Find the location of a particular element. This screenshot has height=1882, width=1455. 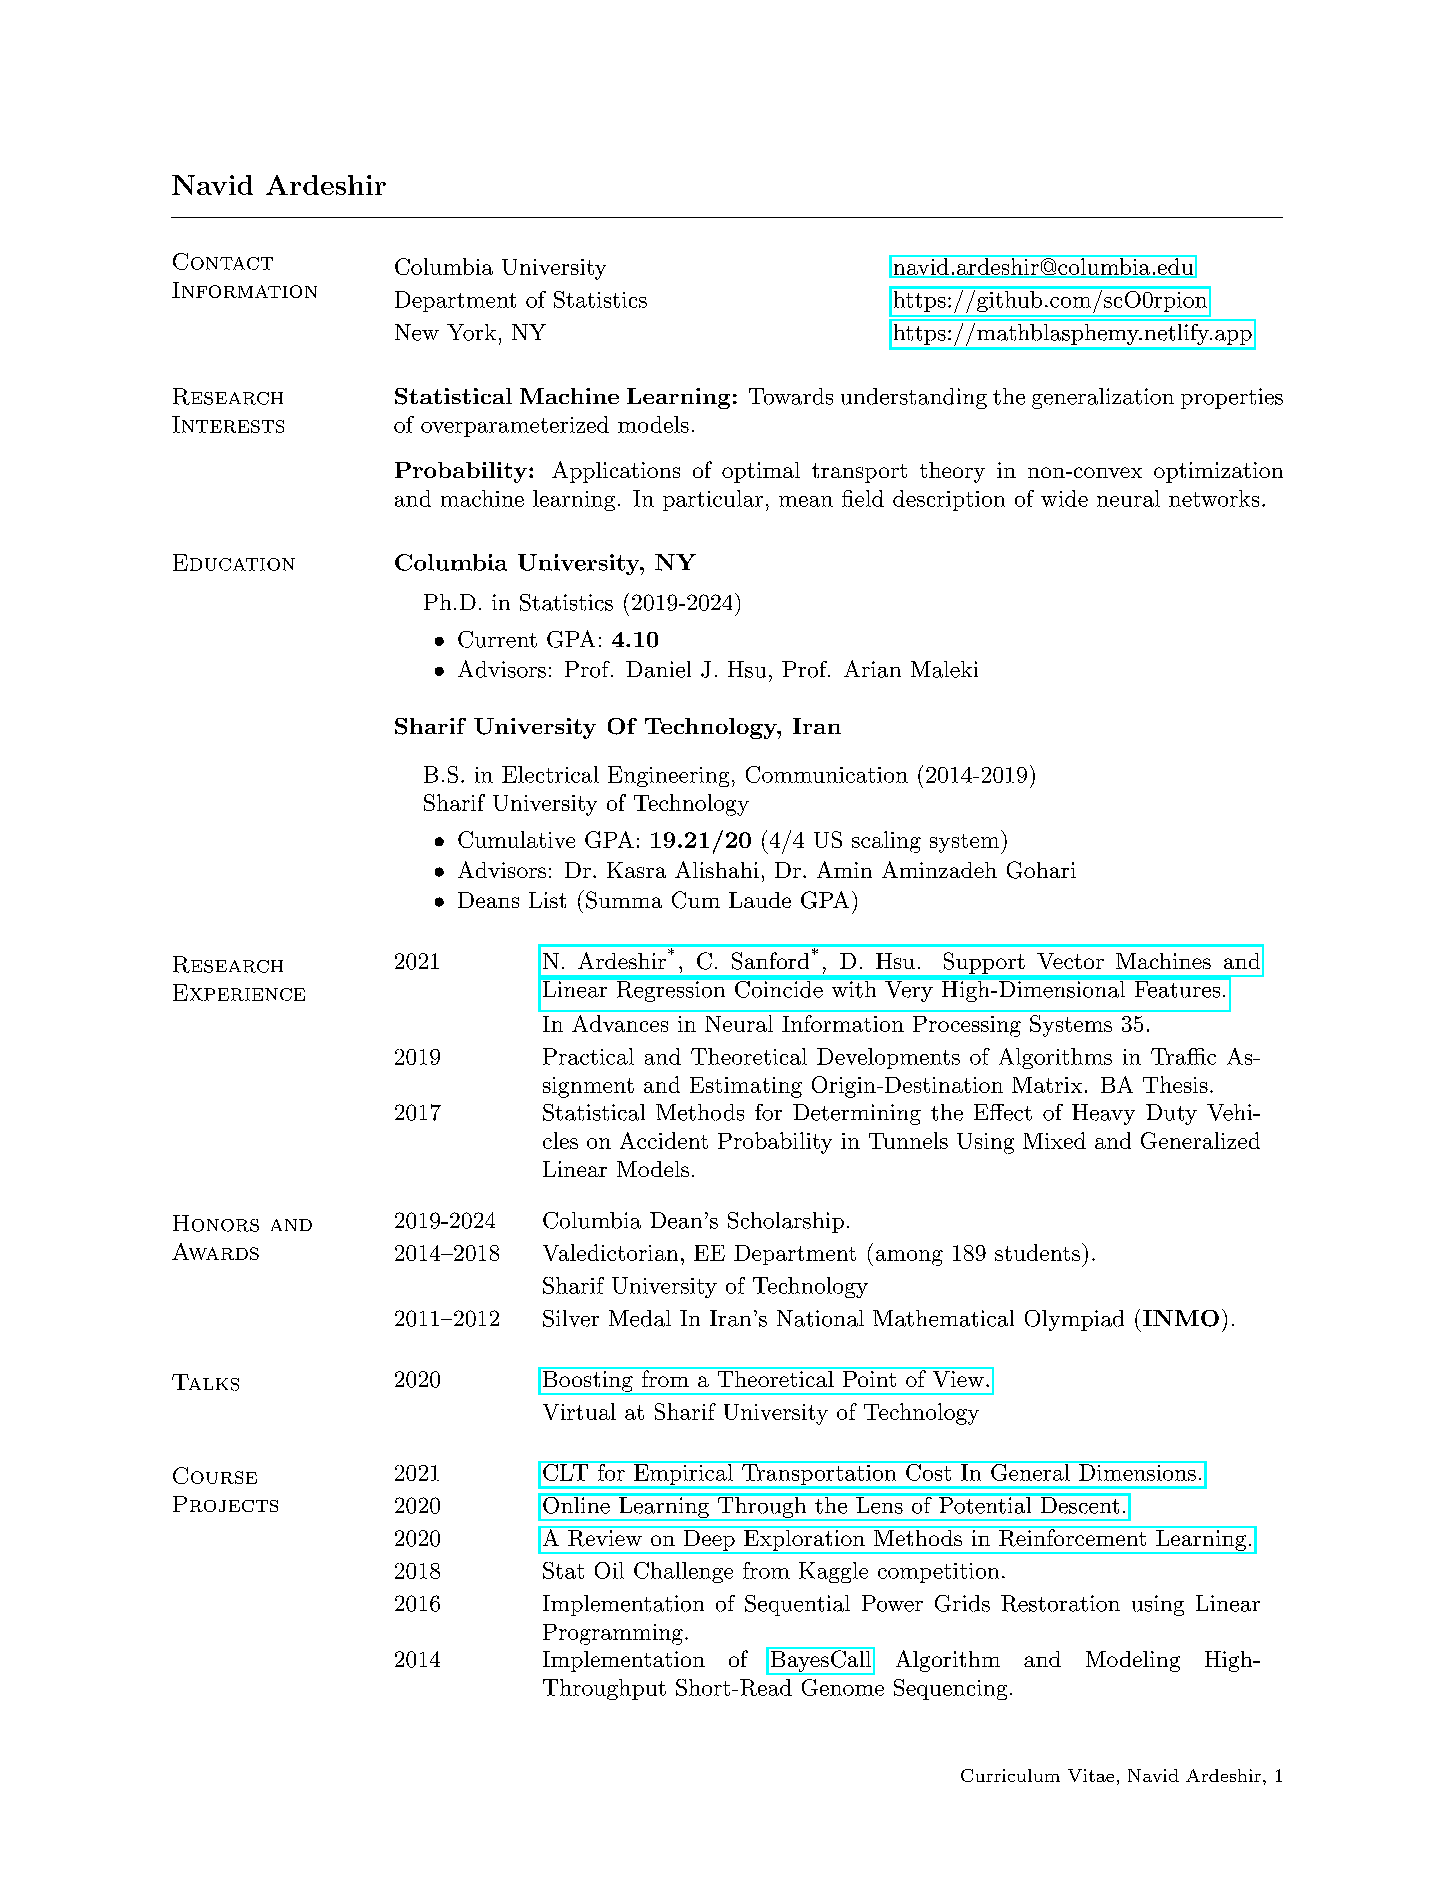

Cumulative is located at coordinates (516, 839).
